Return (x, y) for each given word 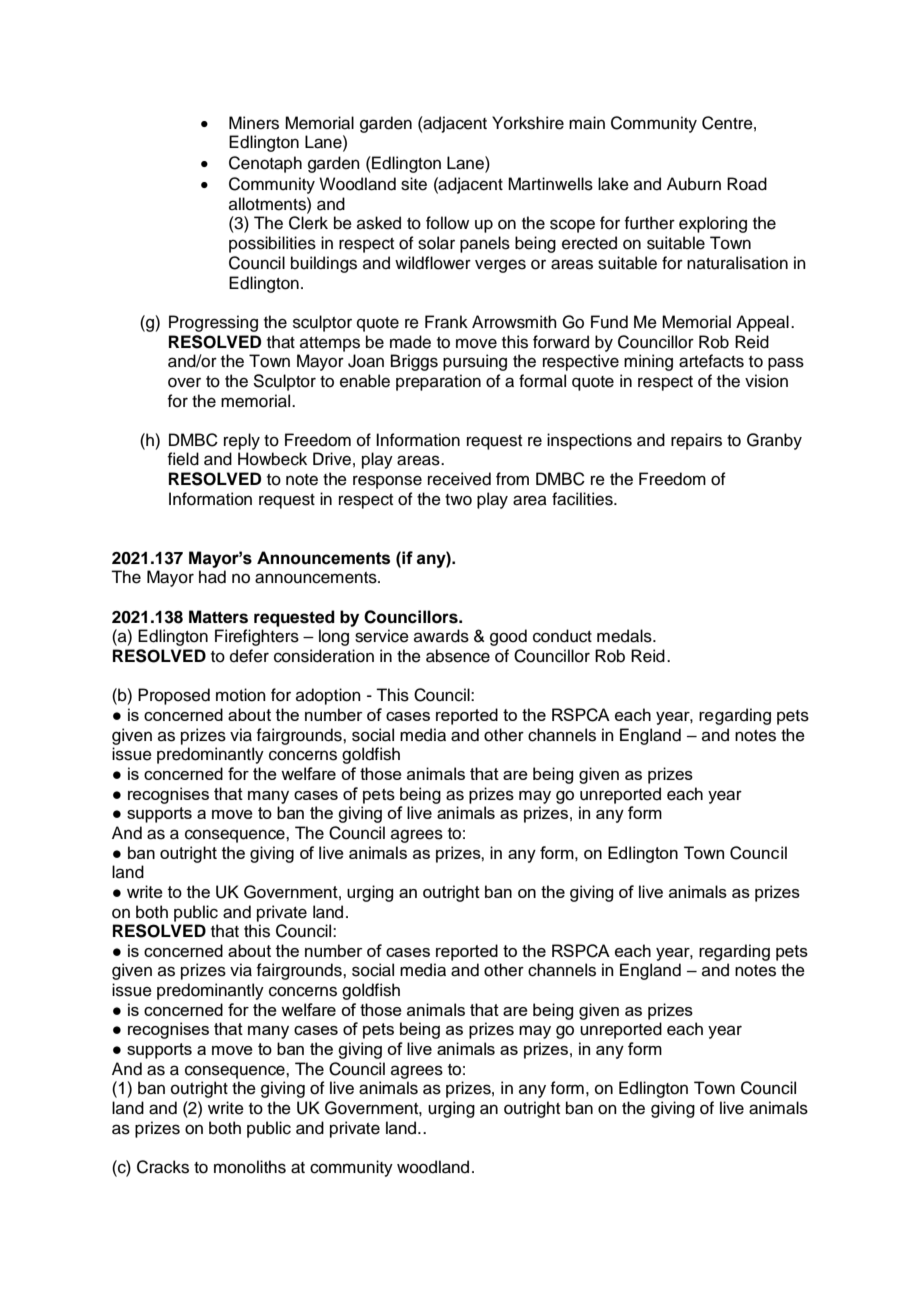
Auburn (694, 184)
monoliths (250, 1167)
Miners (254, 123)
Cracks (163, 1167)
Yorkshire (528, 123)
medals (625, 636)
